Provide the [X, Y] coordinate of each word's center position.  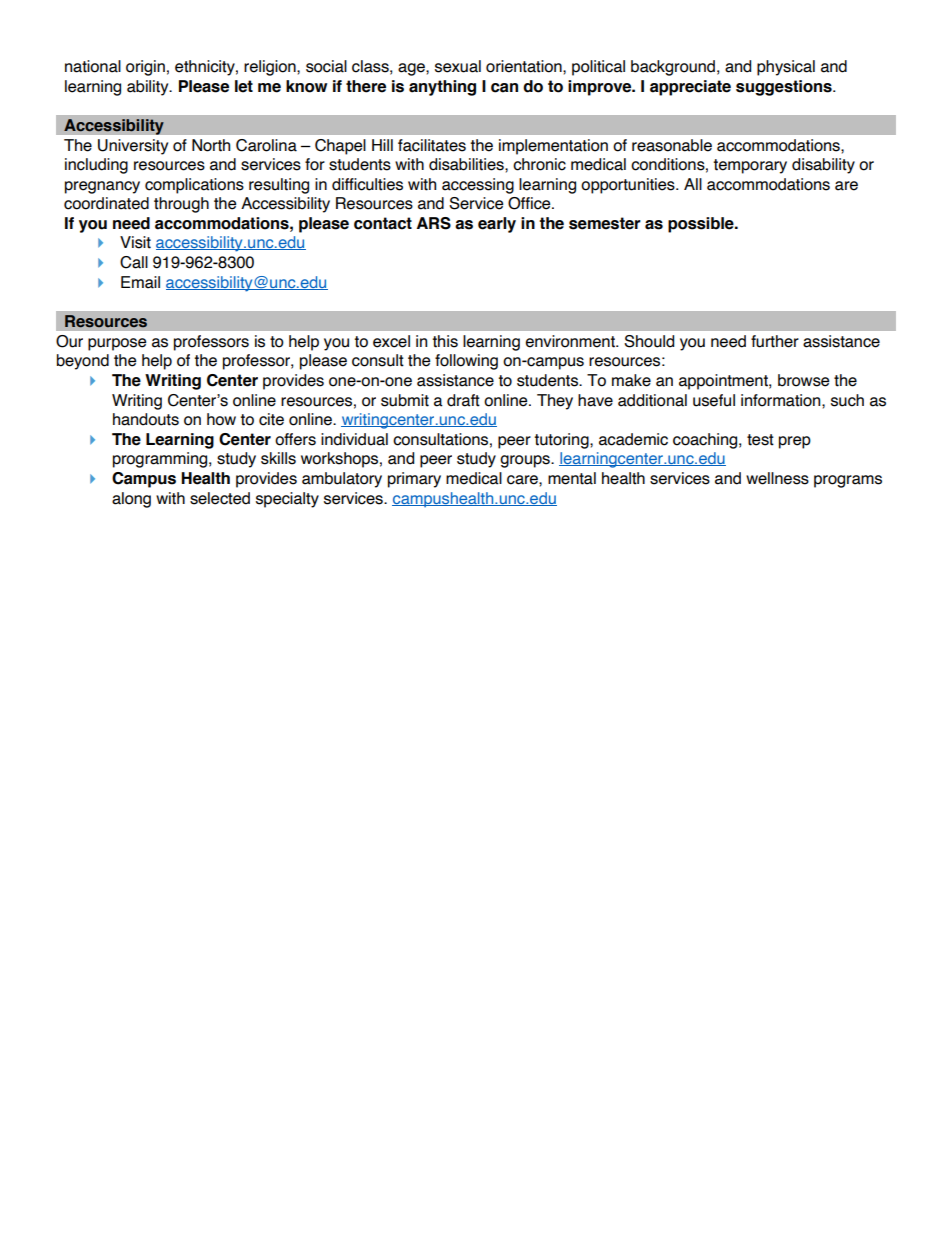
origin [145, 68]
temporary [750, 166]
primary [414, 480]
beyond [83, 362]
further [775, 341]
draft [463, 400]
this [445, 341]
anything [442, 88]
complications [194, 186]
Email [140, 282]
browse [803, 380]
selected [220, 498]
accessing [478, 186]
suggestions [785, 88]
